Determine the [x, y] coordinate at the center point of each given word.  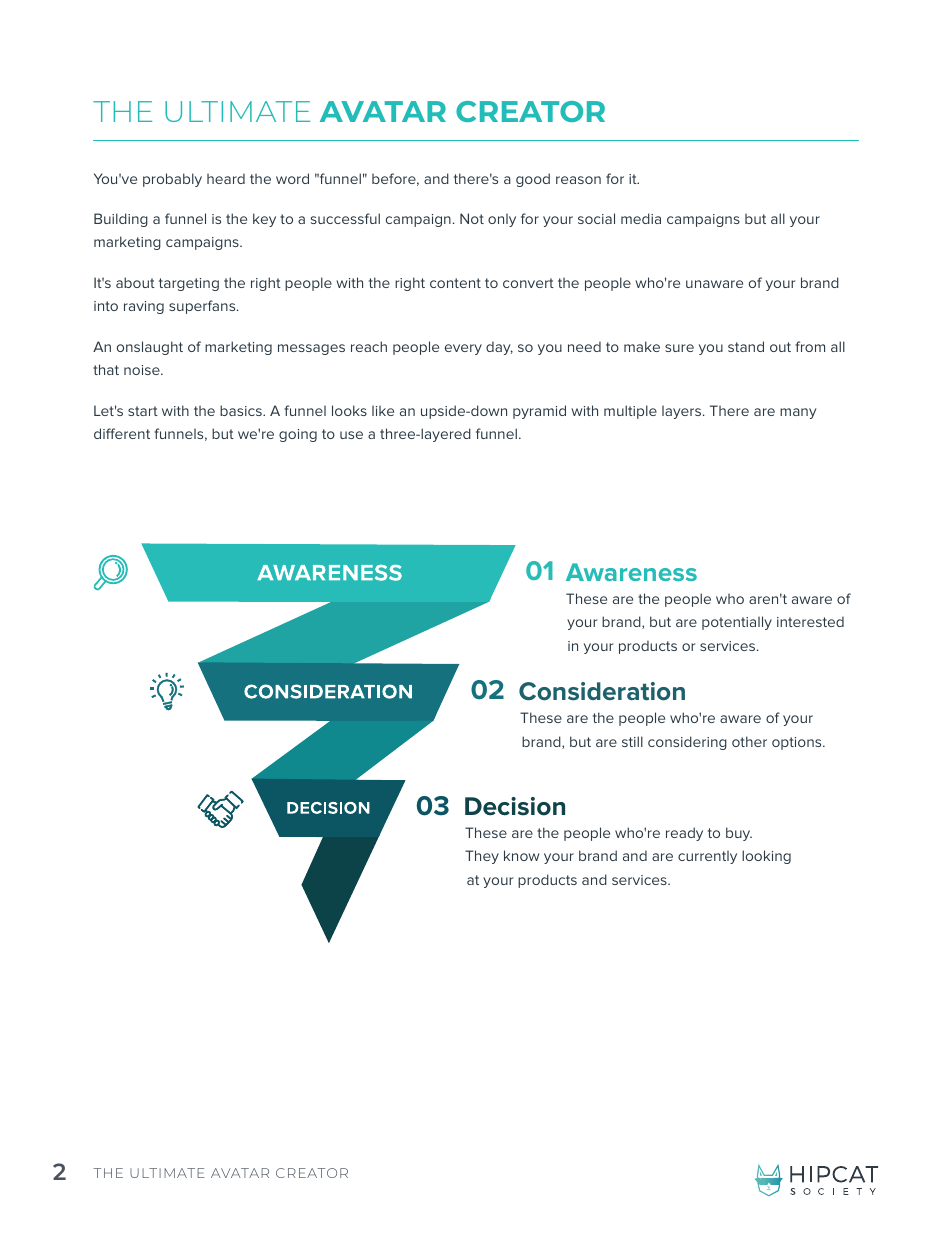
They [482, 857]
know [521, 855]
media [641, 218]
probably [172, 180]
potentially [737, 623]
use [351, 435]
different [122, 433]
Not [472, 218]
